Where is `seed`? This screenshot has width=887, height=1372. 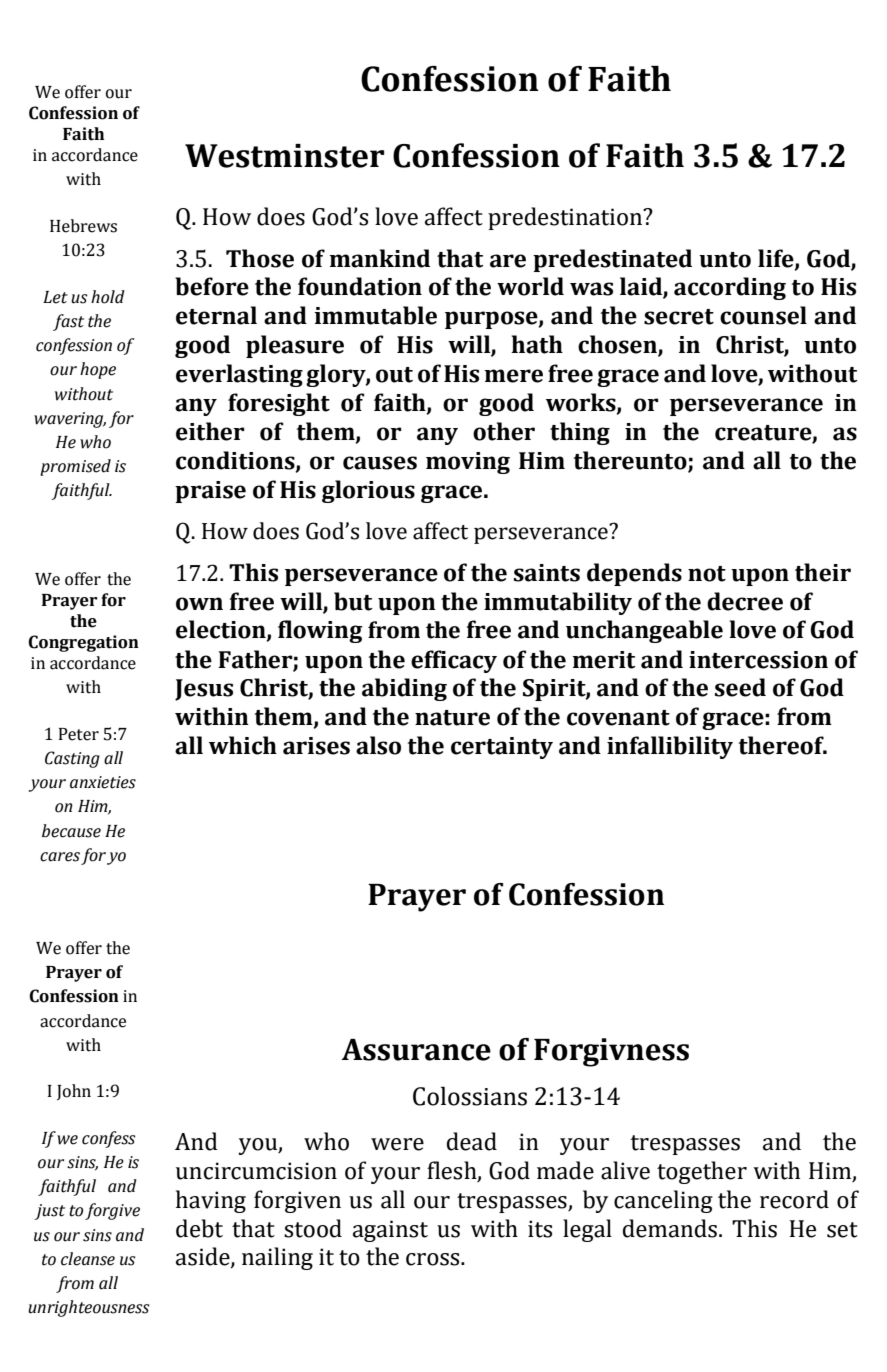
seed is located at coordinates (740, 687).
